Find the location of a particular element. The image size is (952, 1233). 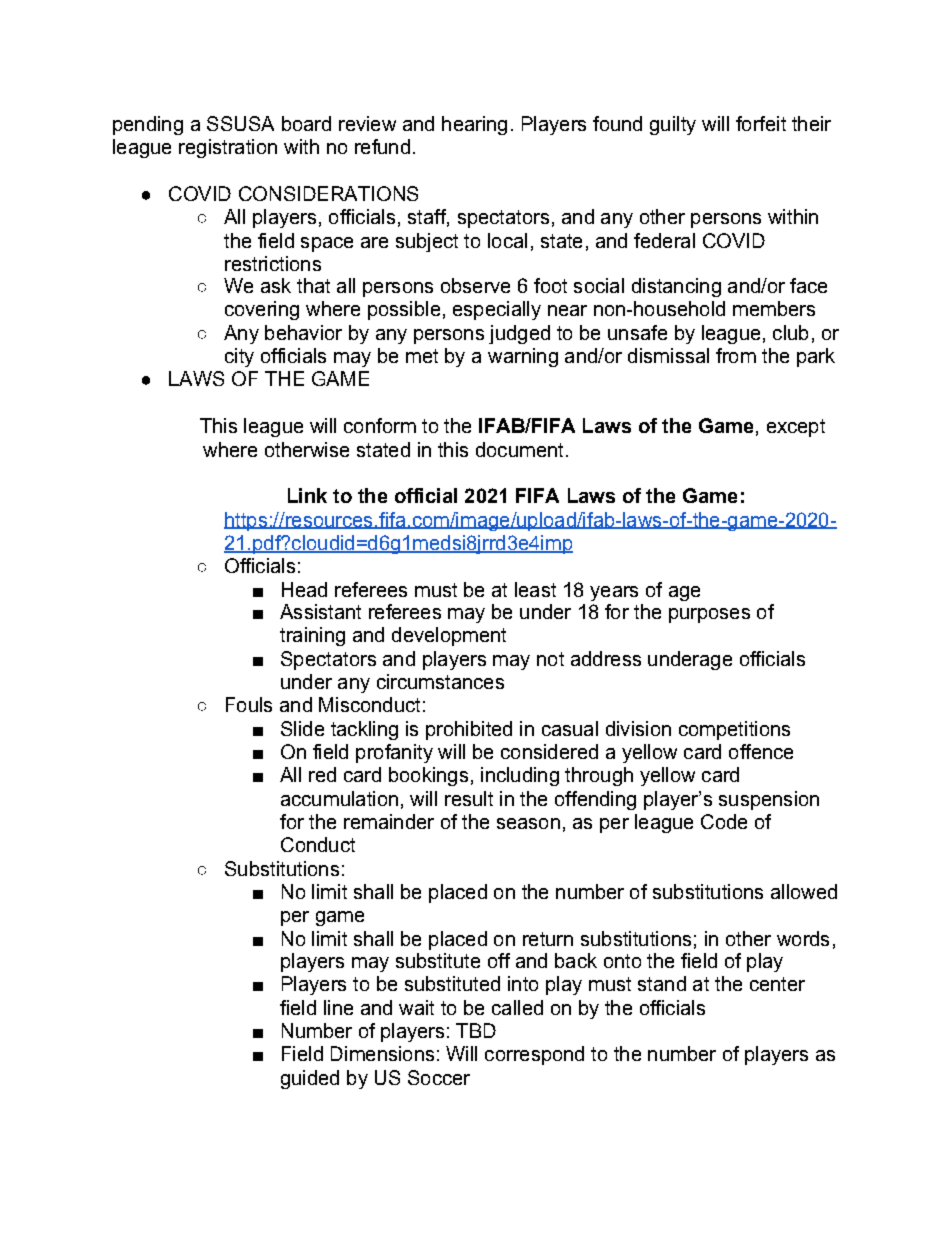

center is located at coordinates (777, 984).
